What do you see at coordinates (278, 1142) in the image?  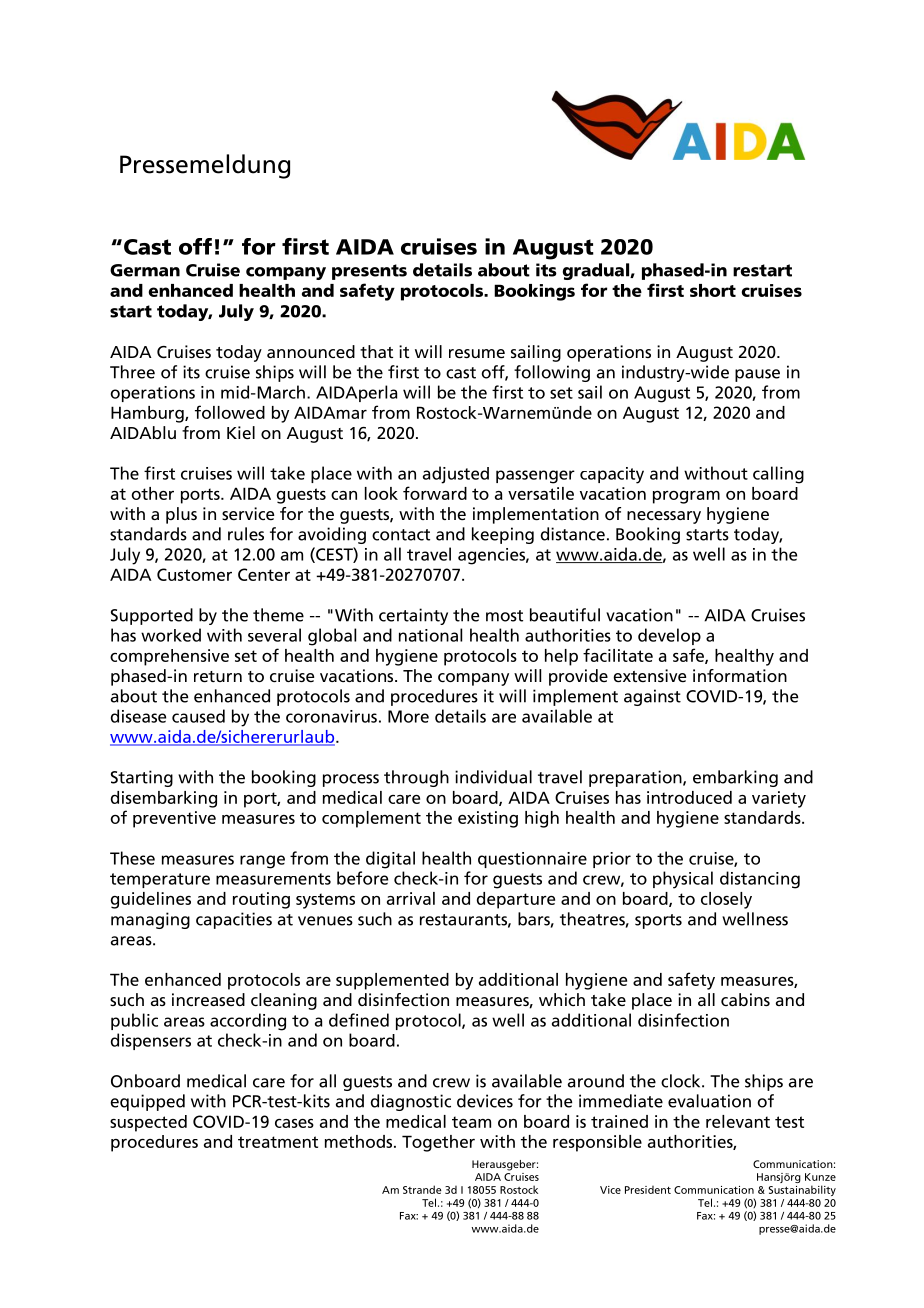 I see `treatment` at bounding box center [278, 1142].
